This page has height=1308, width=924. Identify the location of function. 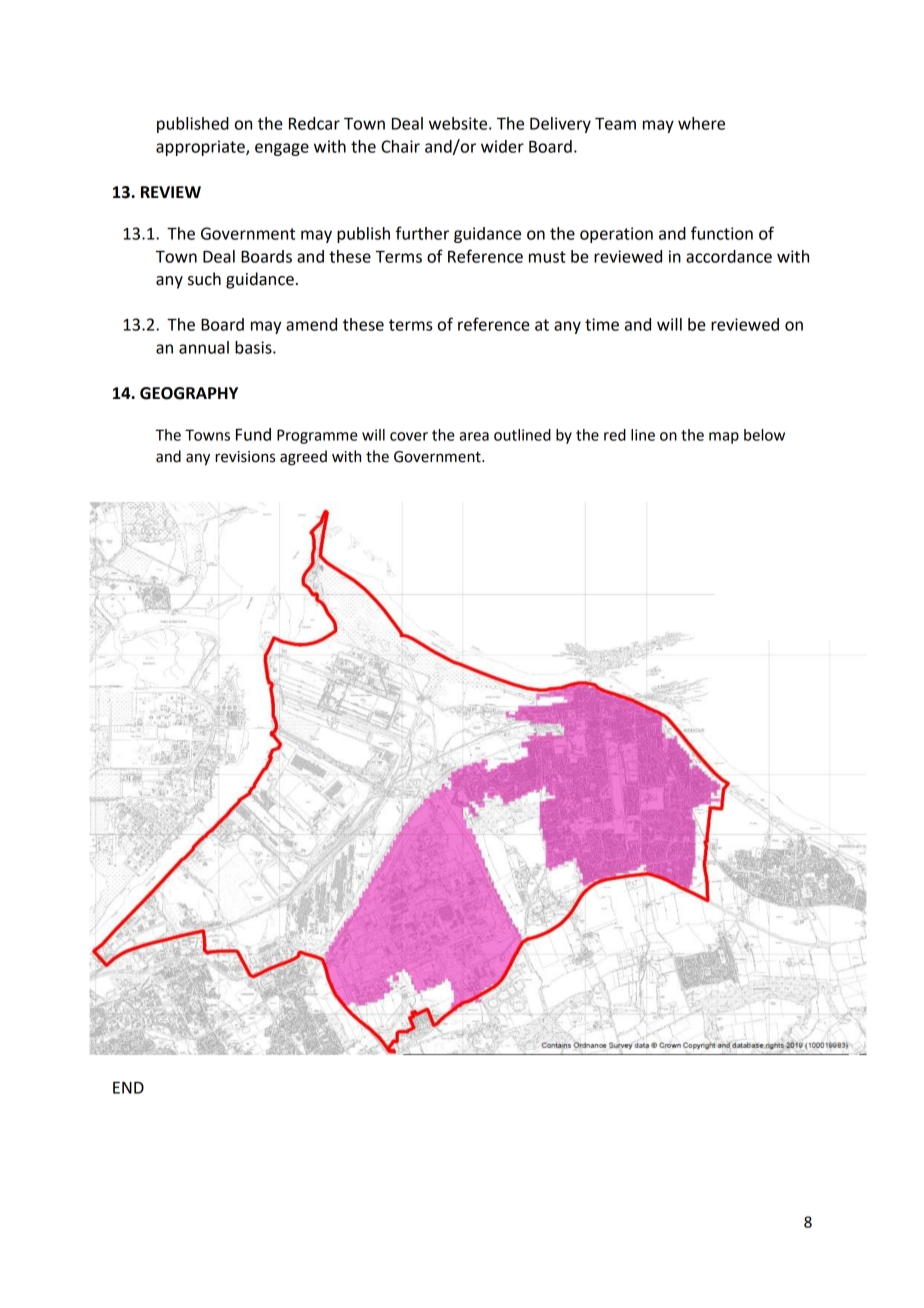
(722, 233).
